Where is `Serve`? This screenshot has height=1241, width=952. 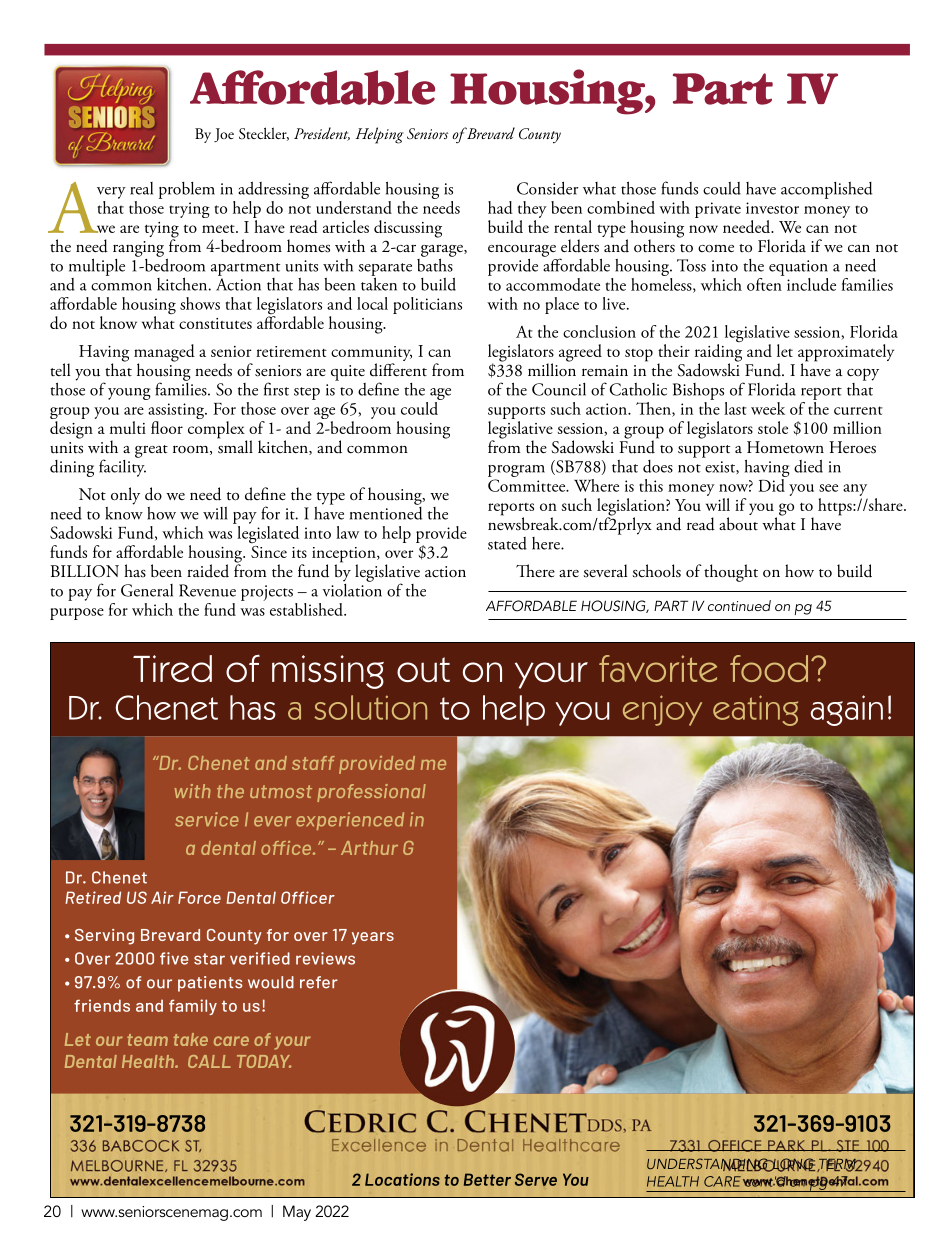 Serve is located at coordinates (536, 1179).
